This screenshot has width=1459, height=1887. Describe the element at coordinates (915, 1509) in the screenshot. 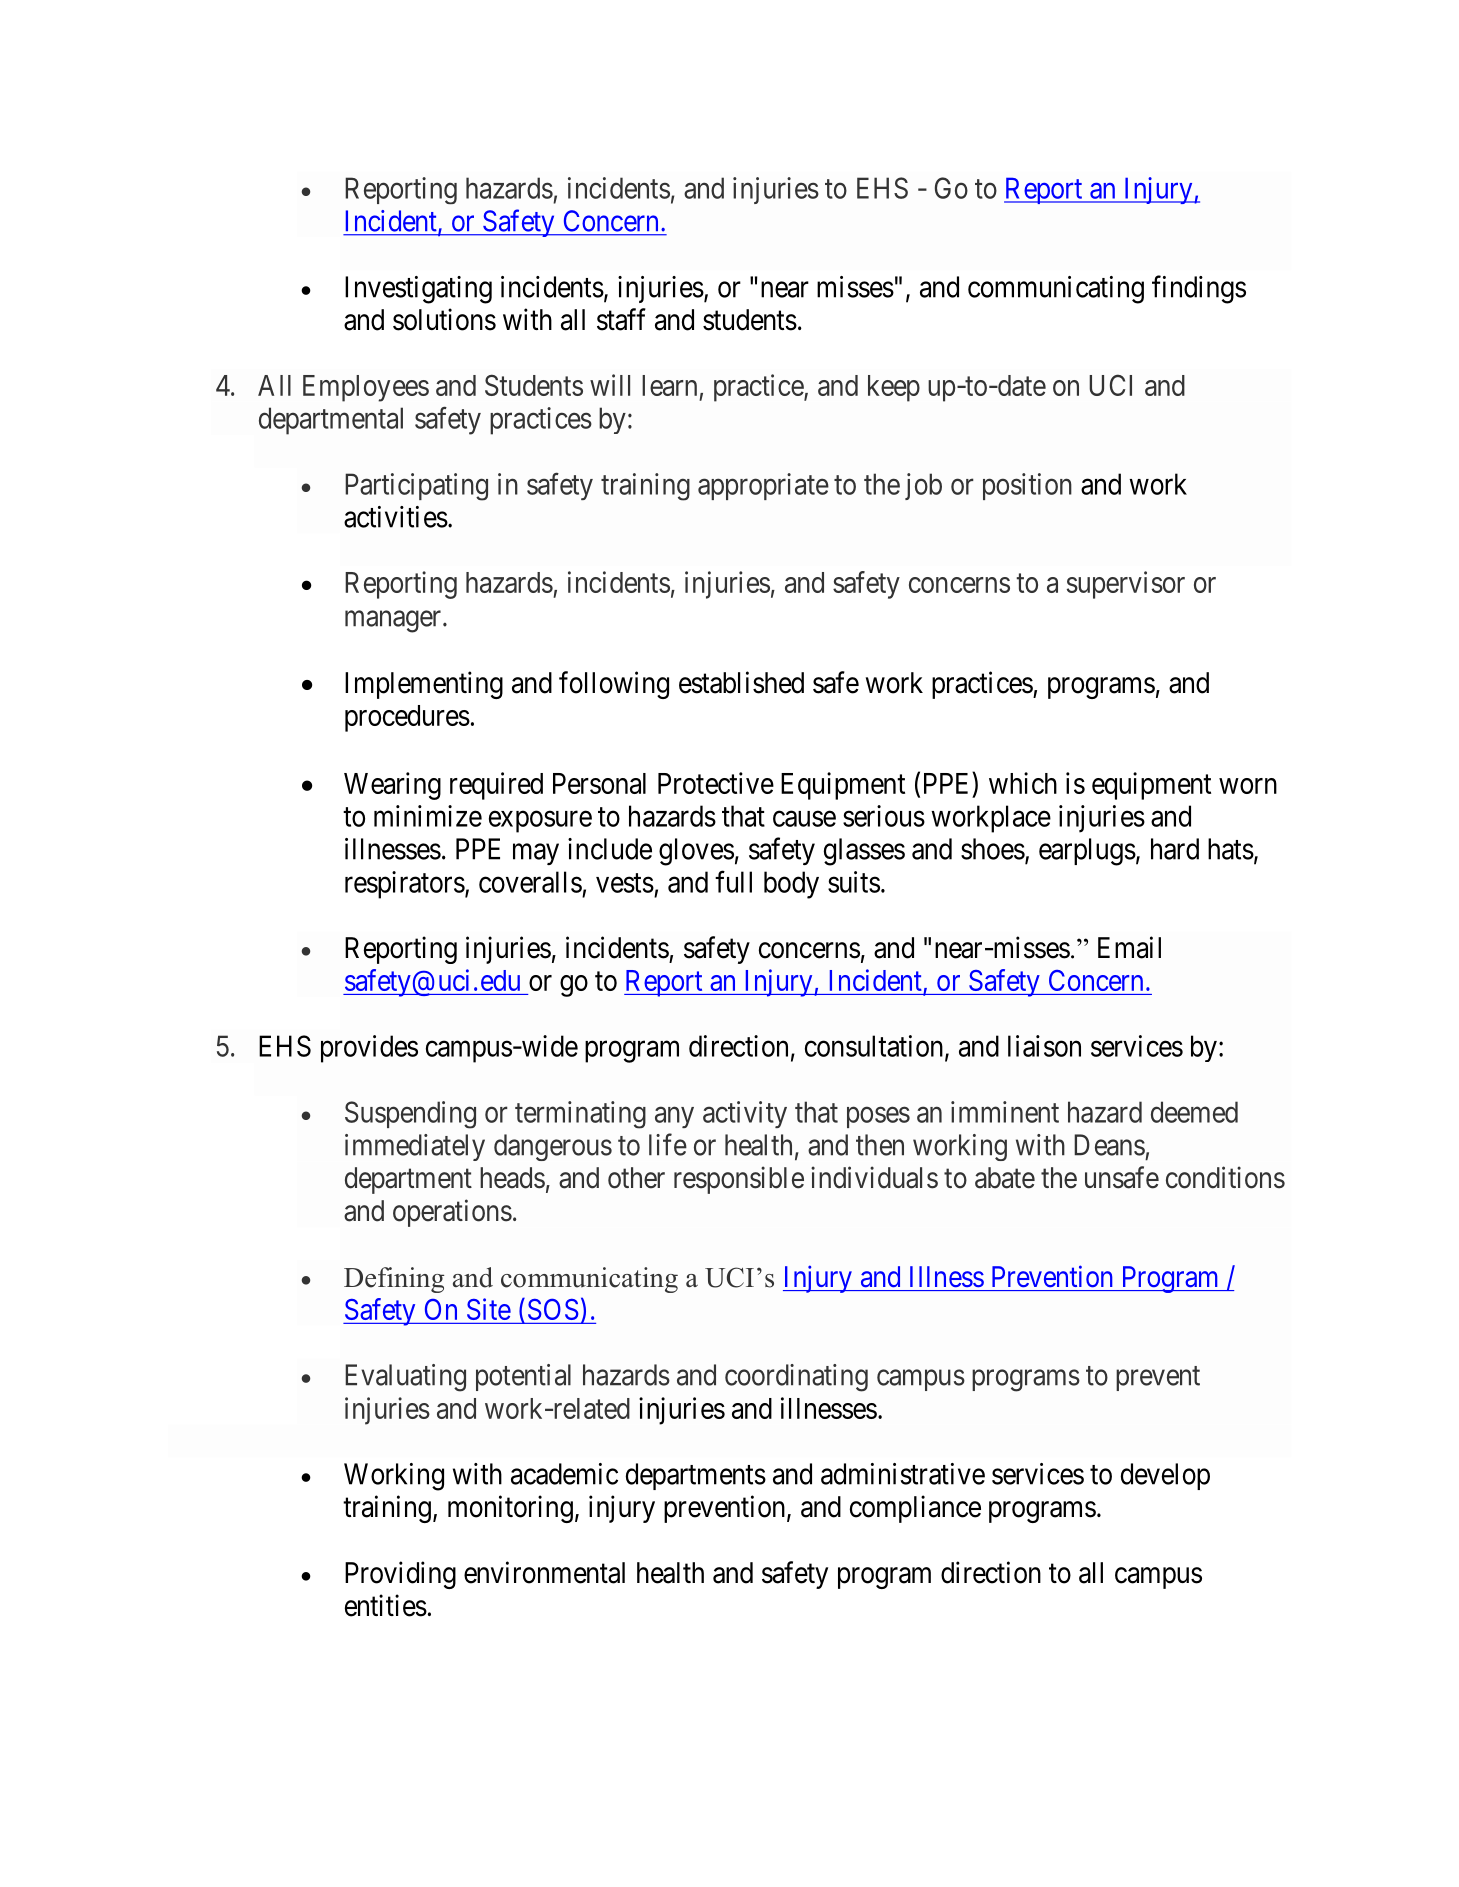

I see `compliance` at that location.
